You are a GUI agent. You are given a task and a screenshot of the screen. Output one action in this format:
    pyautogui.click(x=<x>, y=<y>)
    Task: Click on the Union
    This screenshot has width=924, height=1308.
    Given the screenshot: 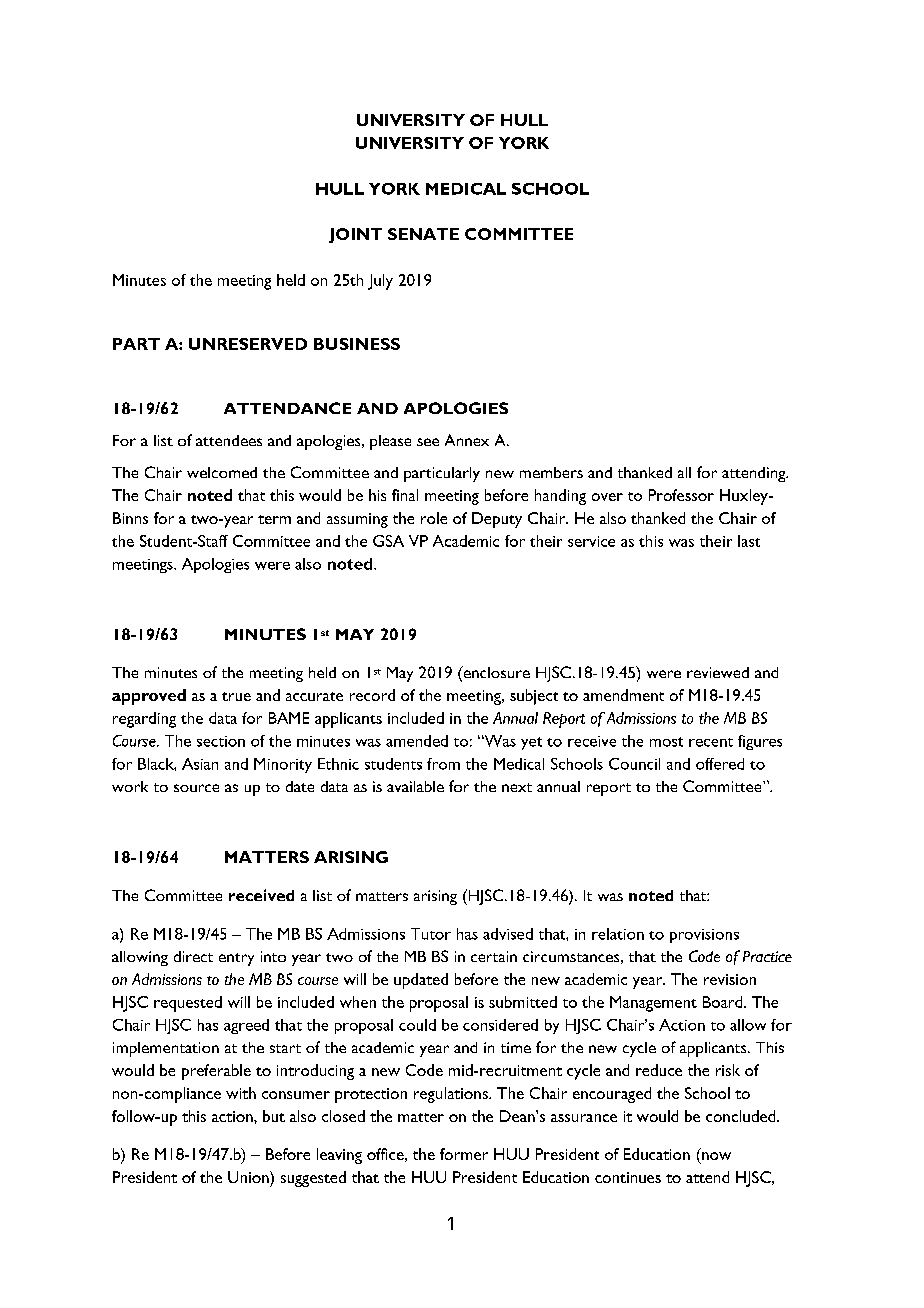 What is the action you would take?
    pyautogui.click(x=249, y=1177)
